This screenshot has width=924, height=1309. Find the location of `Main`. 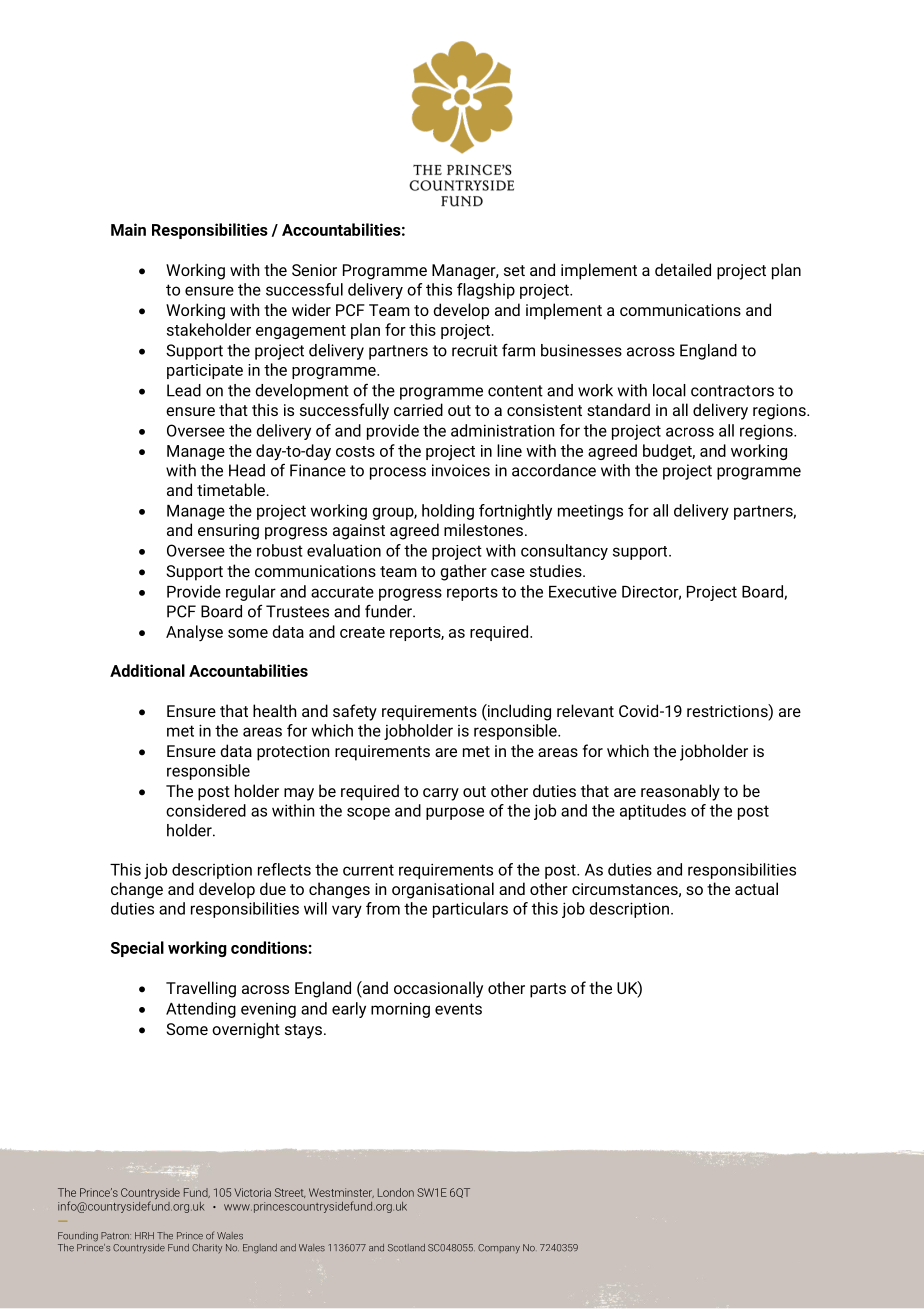

Main is located at coordinates (128, 229).
